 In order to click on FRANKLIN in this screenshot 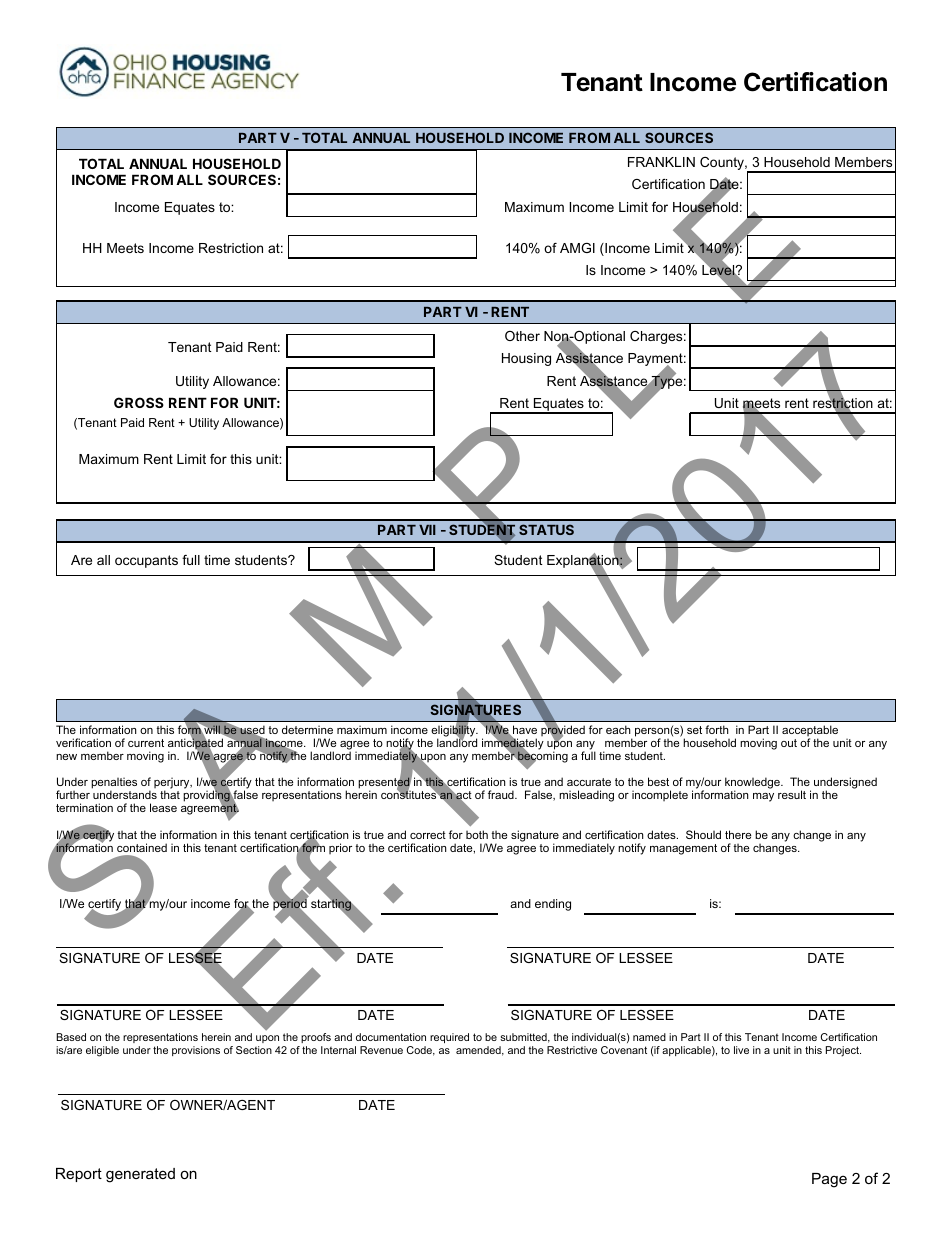, I will do `click(661, 162)`.
